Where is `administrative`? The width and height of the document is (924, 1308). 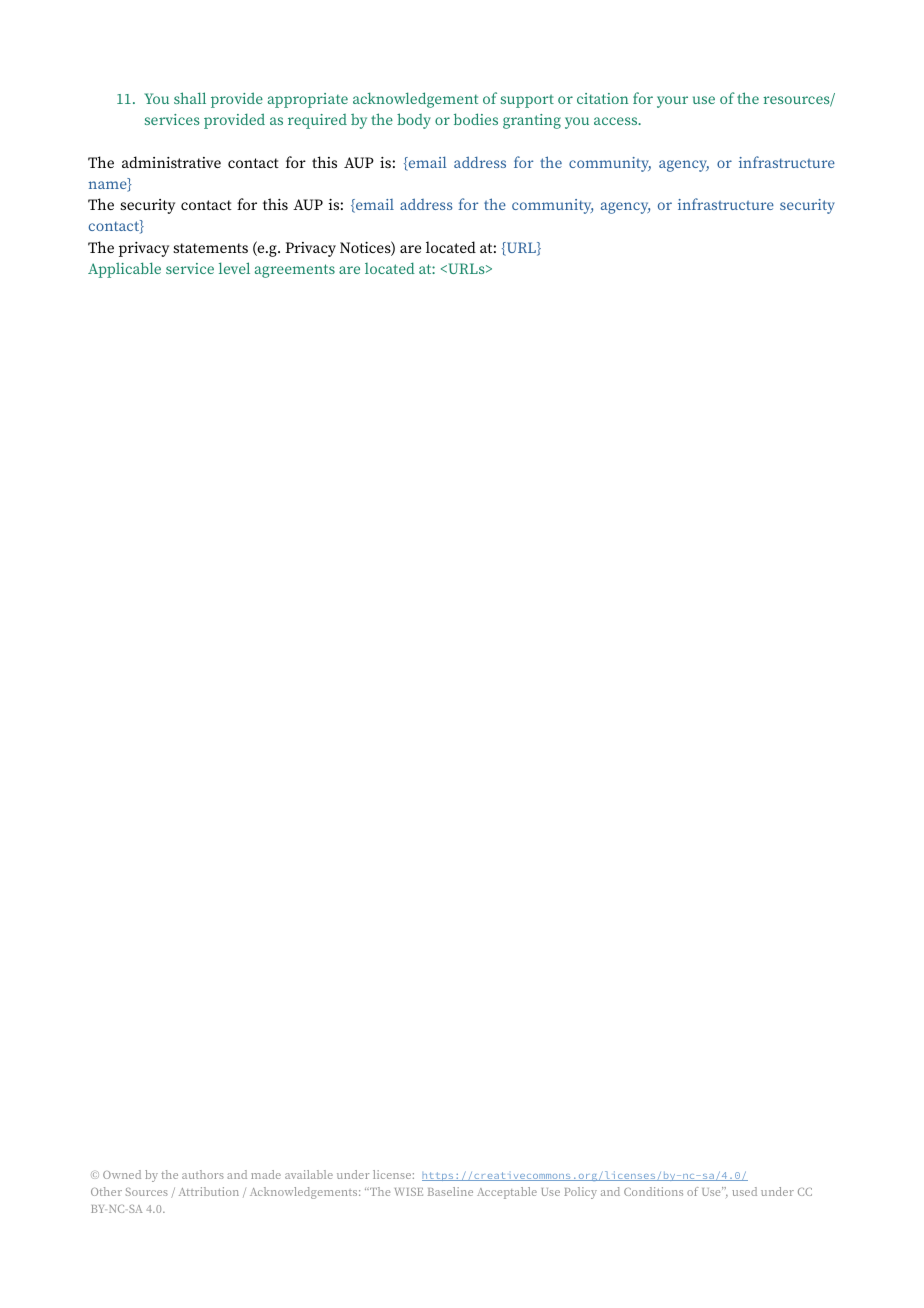 administrative is located at coordinates (171, 162).
